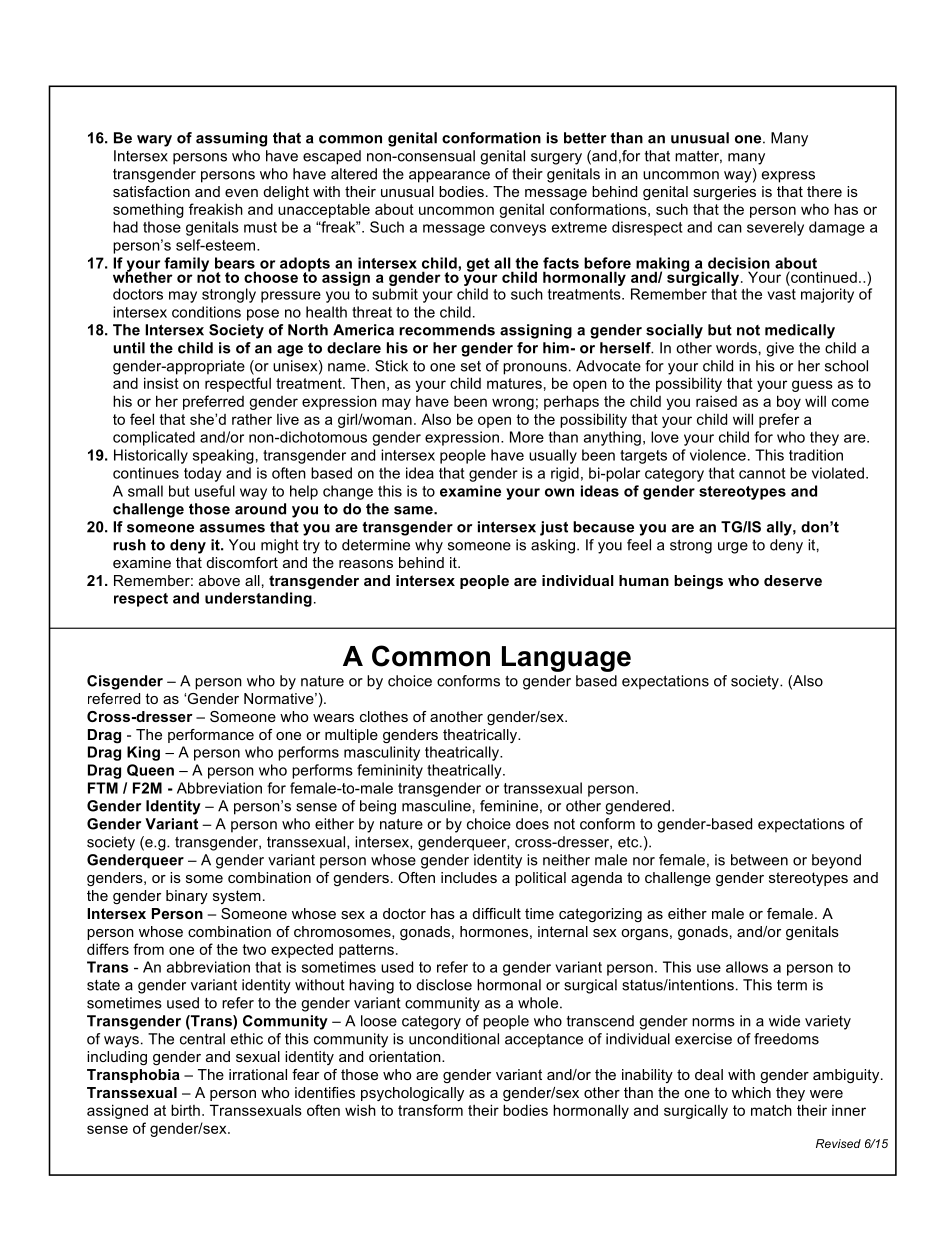 The image size is (952, 1233). I want to click on birth, so click(185, 1110).
